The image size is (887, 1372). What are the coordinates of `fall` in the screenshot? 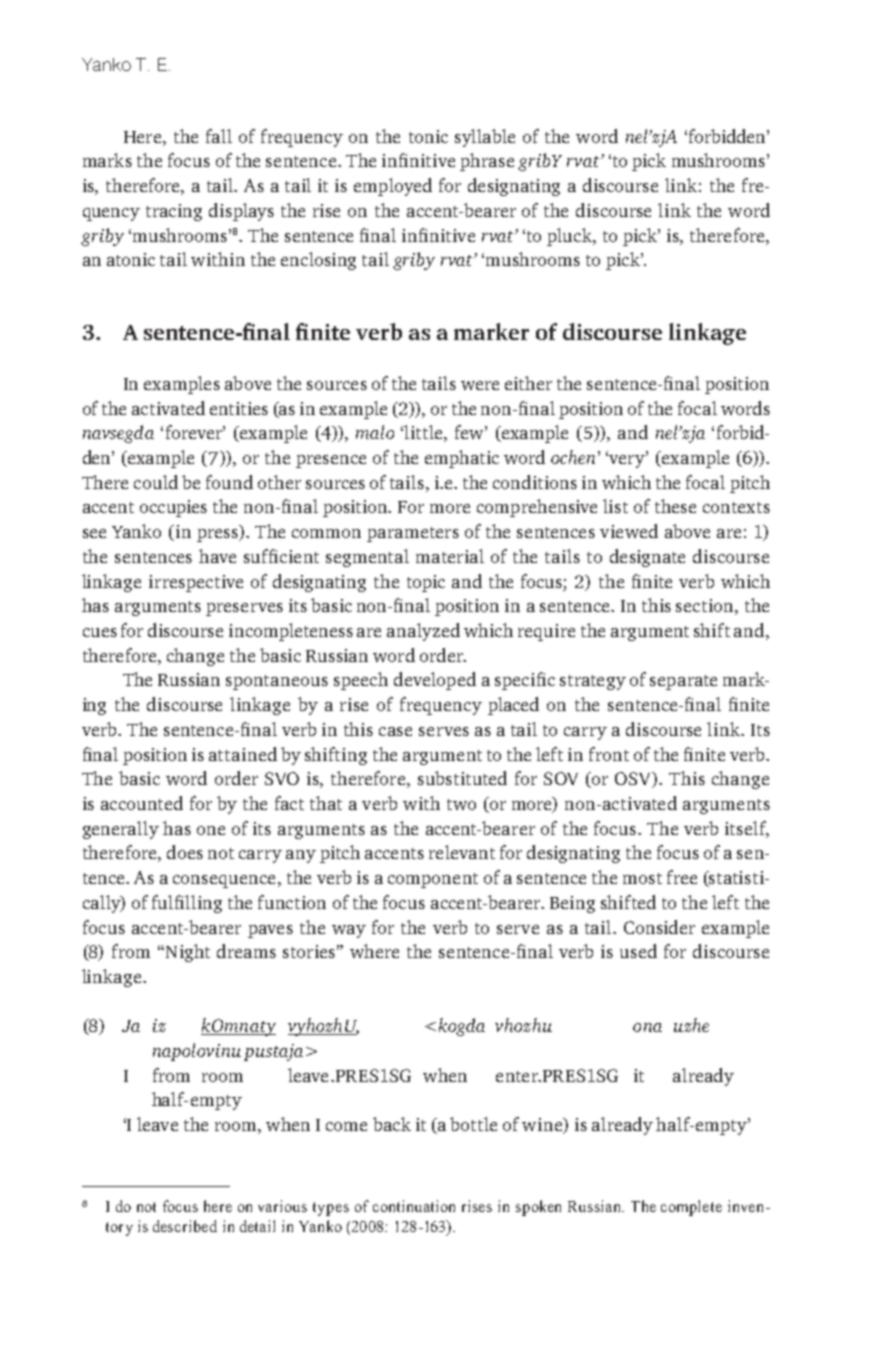 It's located at (219, 136).
